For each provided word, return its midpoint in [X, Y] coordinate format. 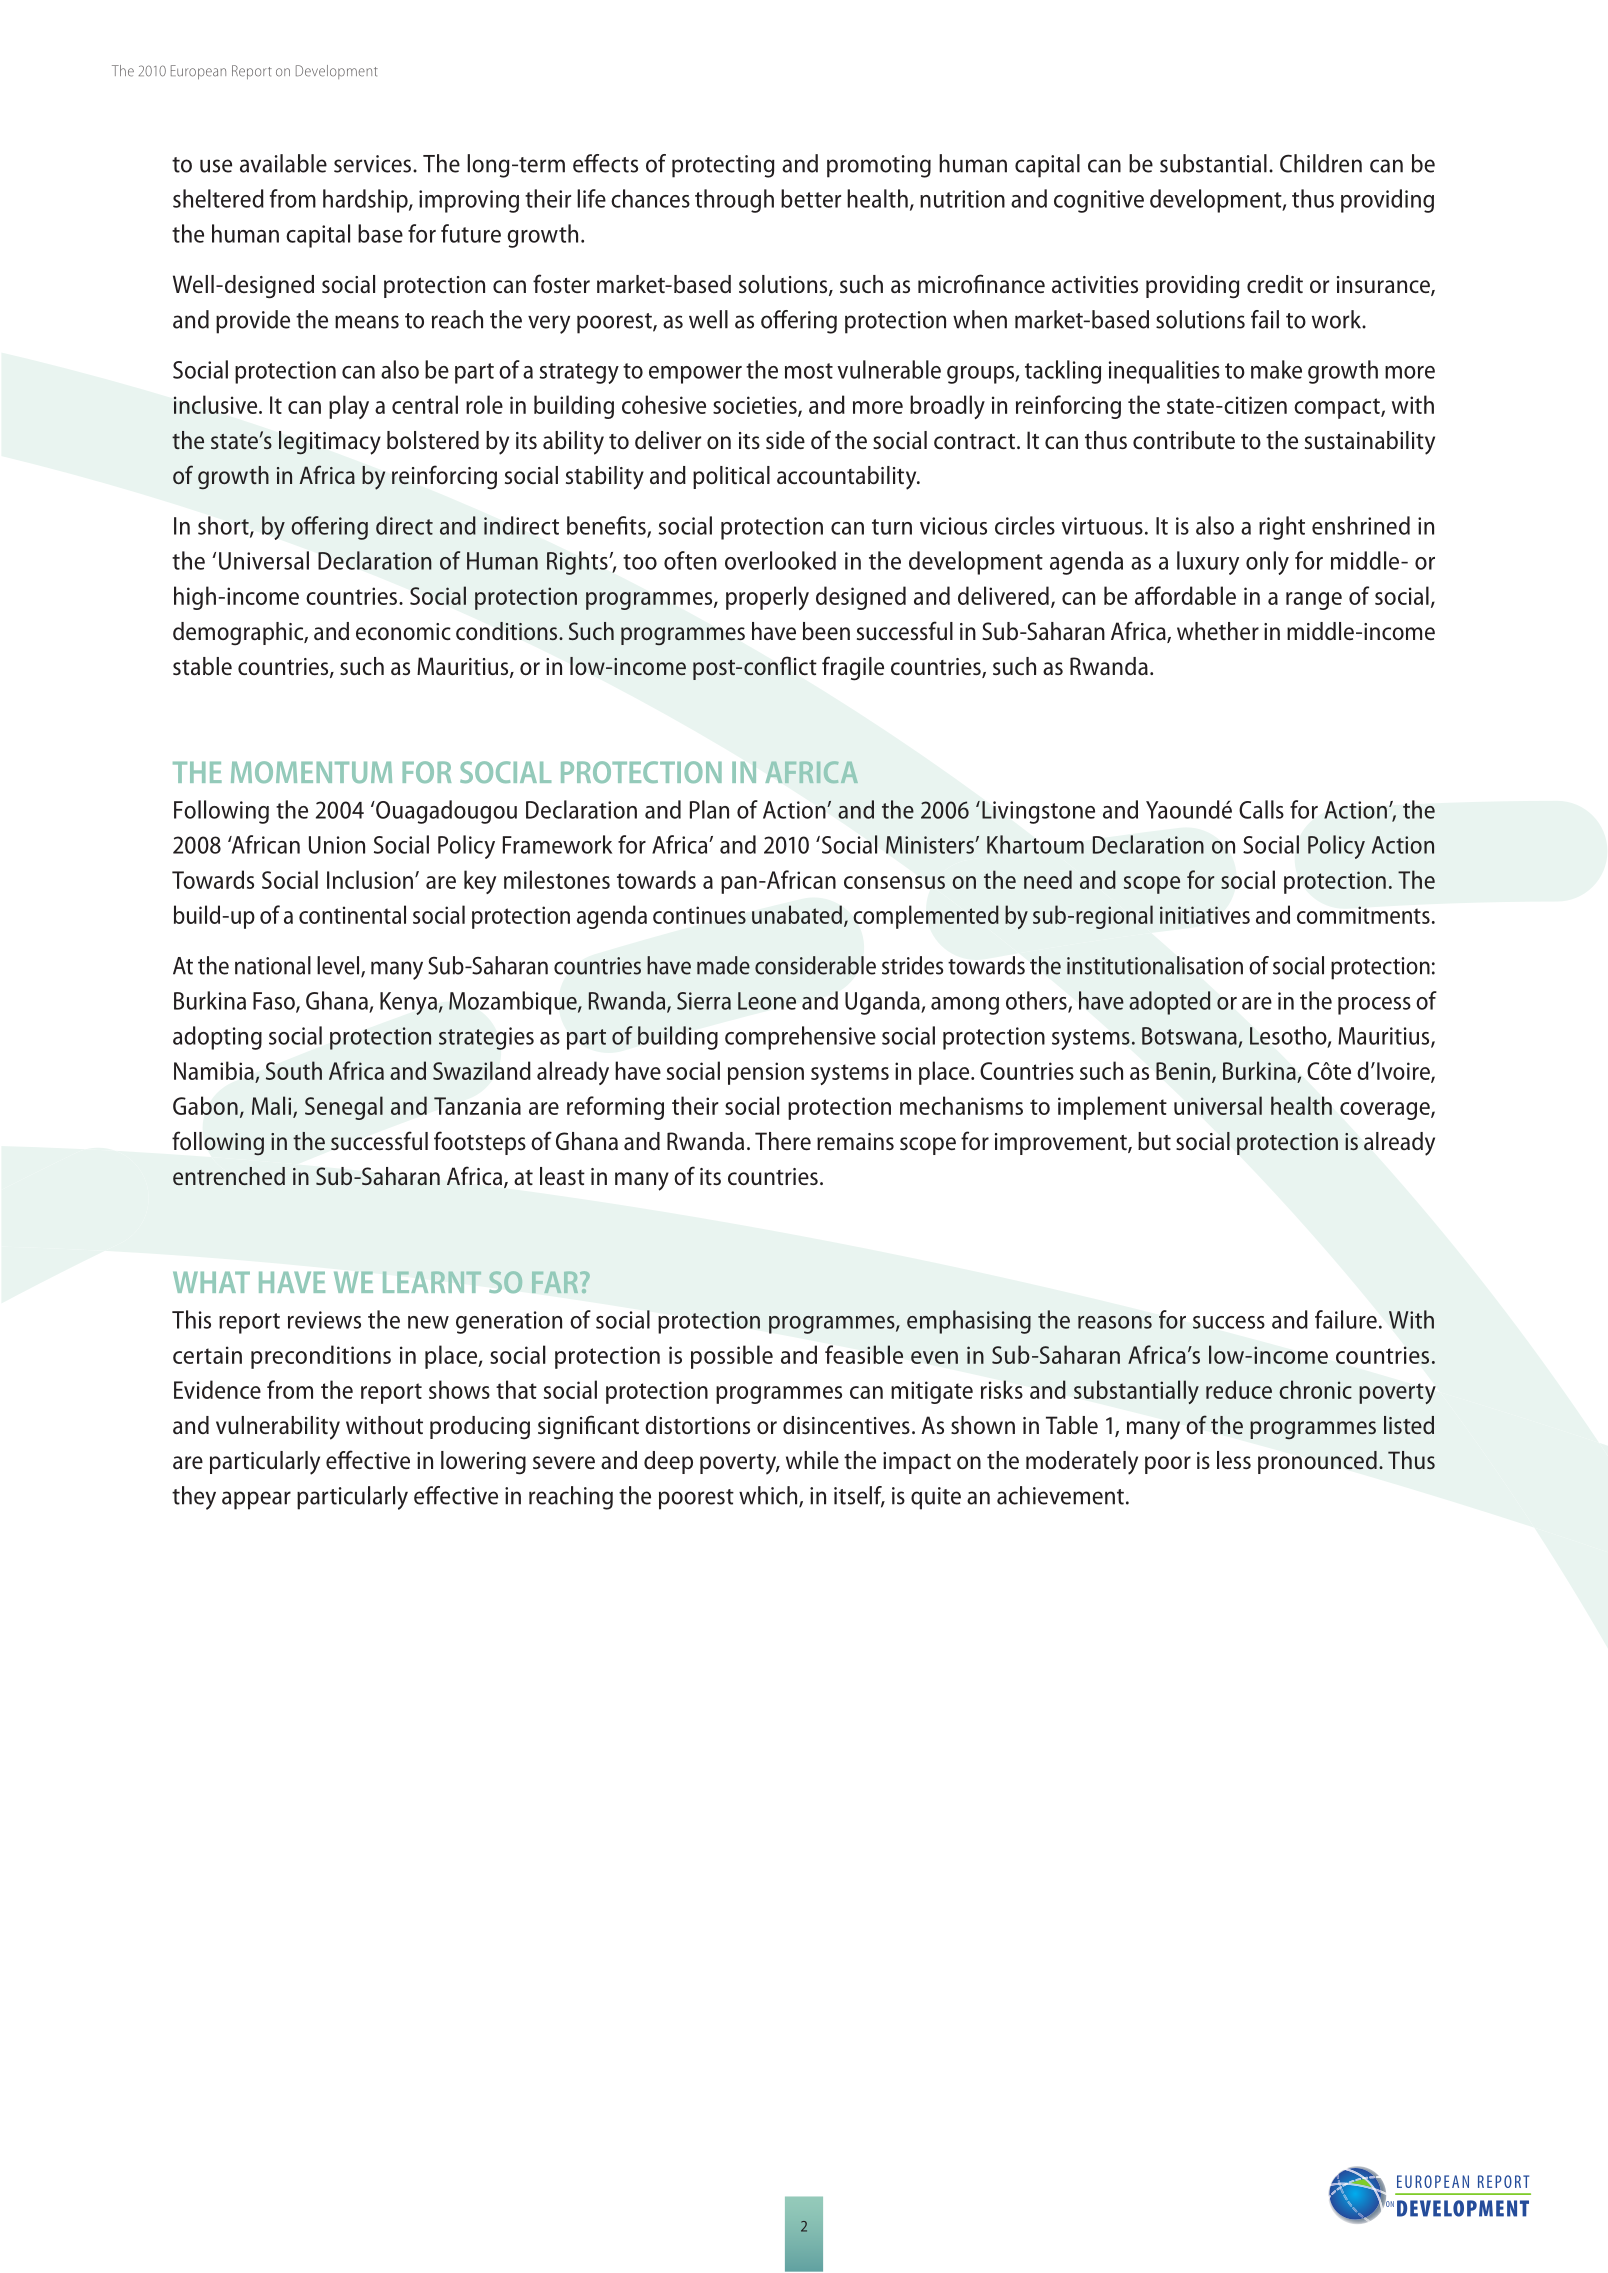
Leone [767, 1001]
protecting [723, 166]
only [1267, 563]
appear [256, 1500]
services [372, 164]
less [1234, 1460]
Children [1321, 163]
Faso [275, 1002]
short [224, 526]
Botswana [1189, 1036]
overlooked [780, 560]
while [812, 1460]
